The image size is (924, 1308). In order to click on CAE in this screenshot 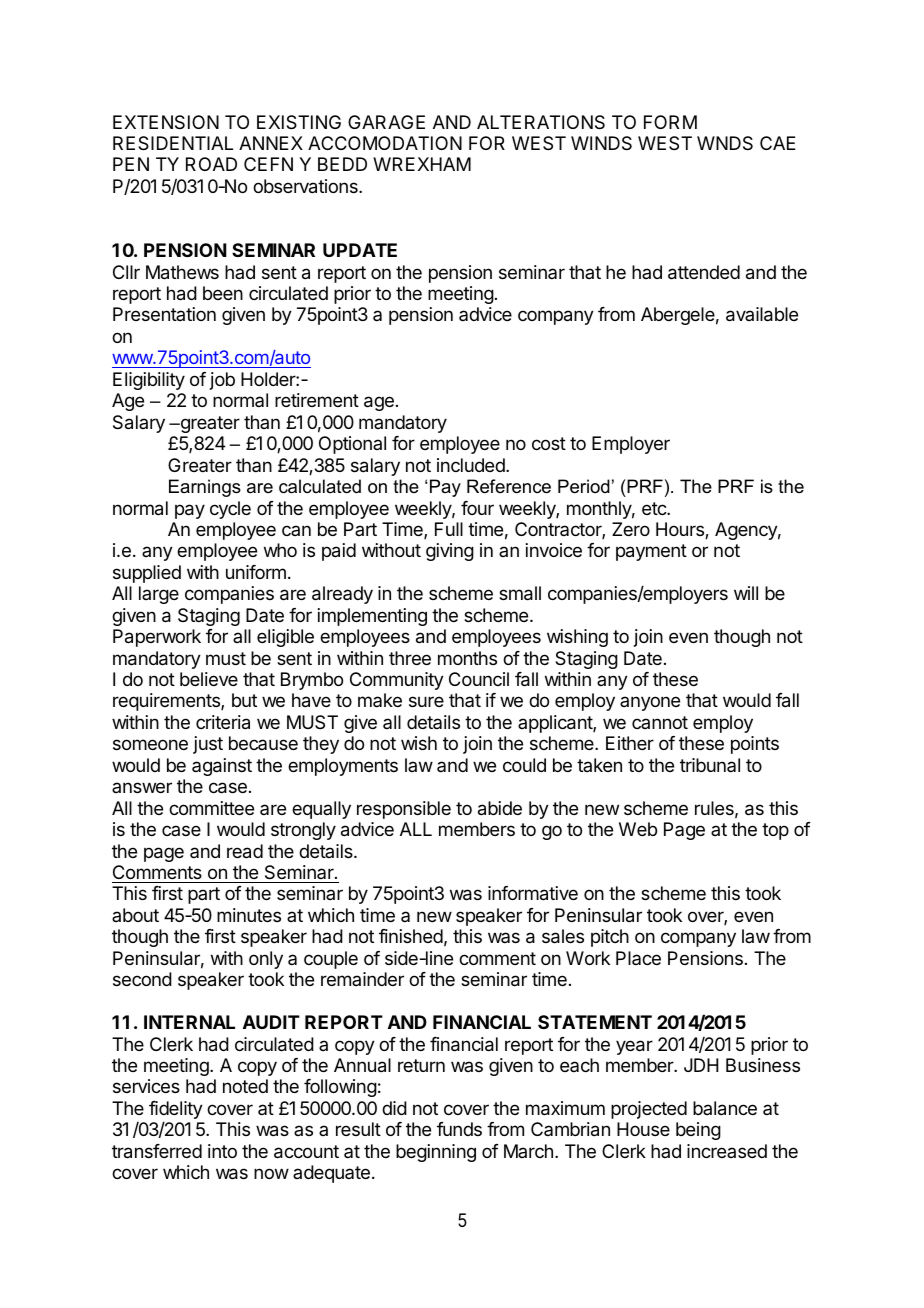, I will do `click(778, 143)`.
